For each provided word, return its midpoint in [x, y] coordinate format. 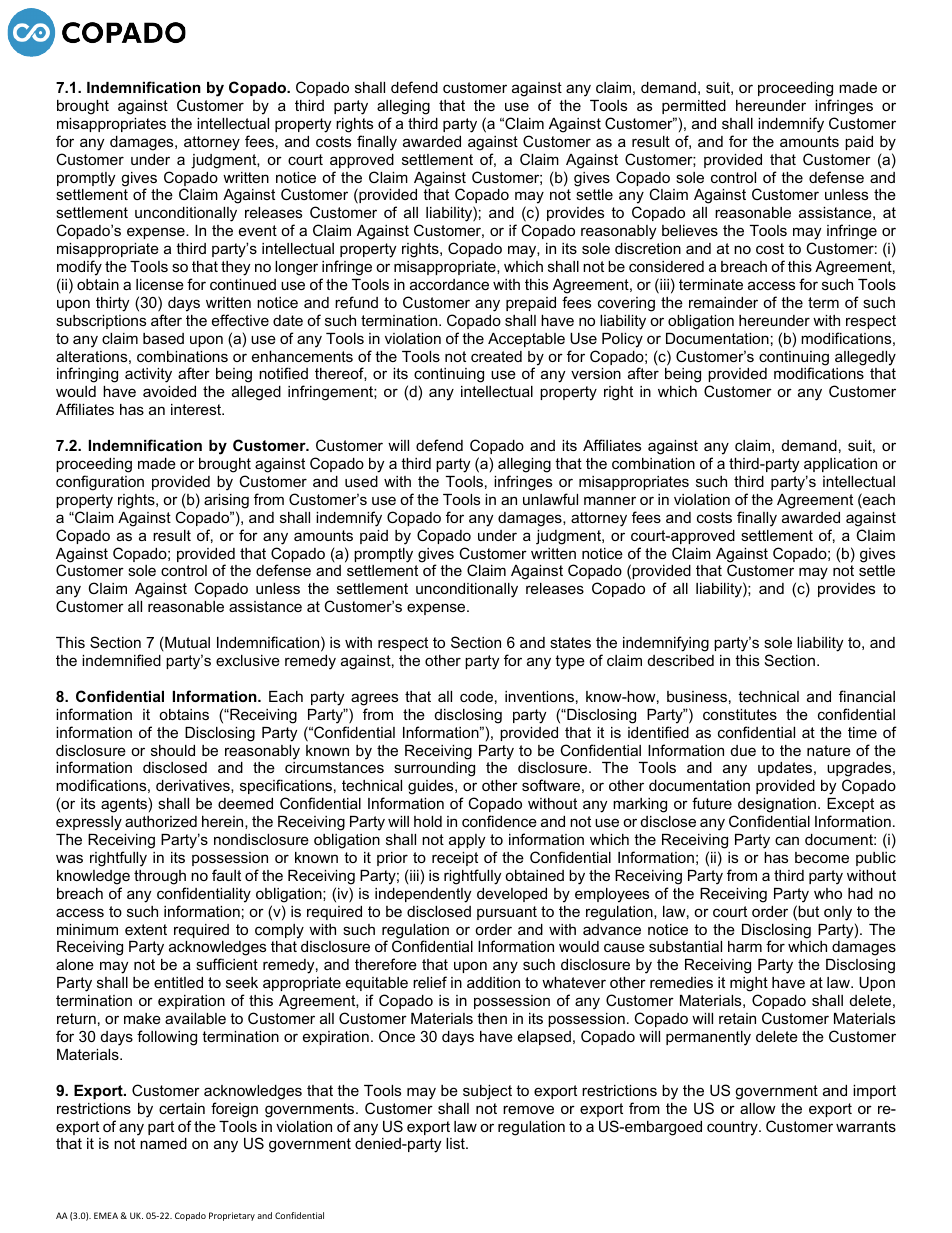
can [787, 840]
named [163, 1143]
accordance [449, 284]
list [456, 1143]
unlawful [550, 499]
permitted [694, 107]
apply [467, 841]
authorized [161, 821]
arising [226, 501]
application [840, 465]
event [258, 230]
